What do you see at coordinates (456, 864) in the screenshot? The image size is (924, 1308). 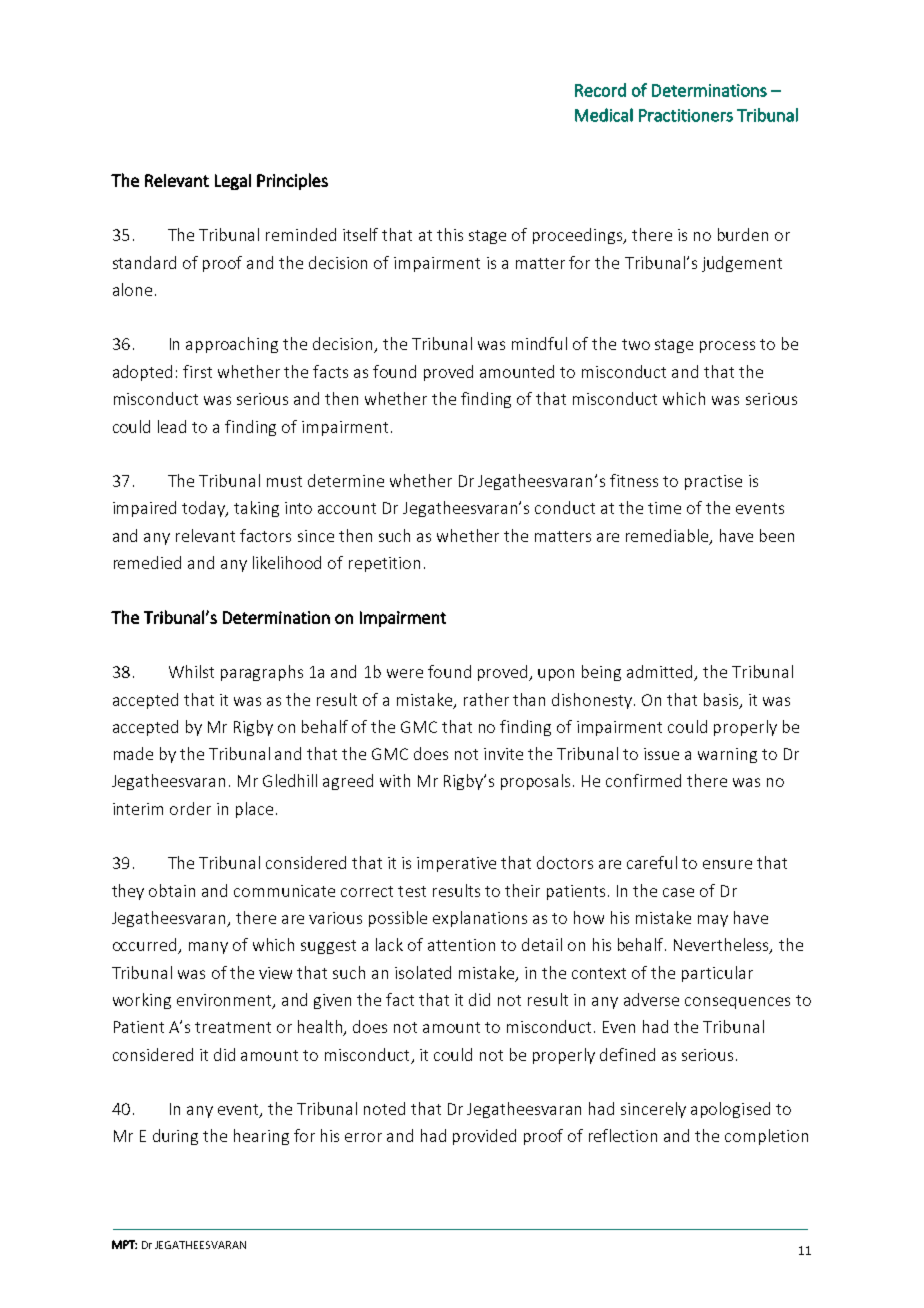 I see `imperative` at bounding box center [456, 864].
